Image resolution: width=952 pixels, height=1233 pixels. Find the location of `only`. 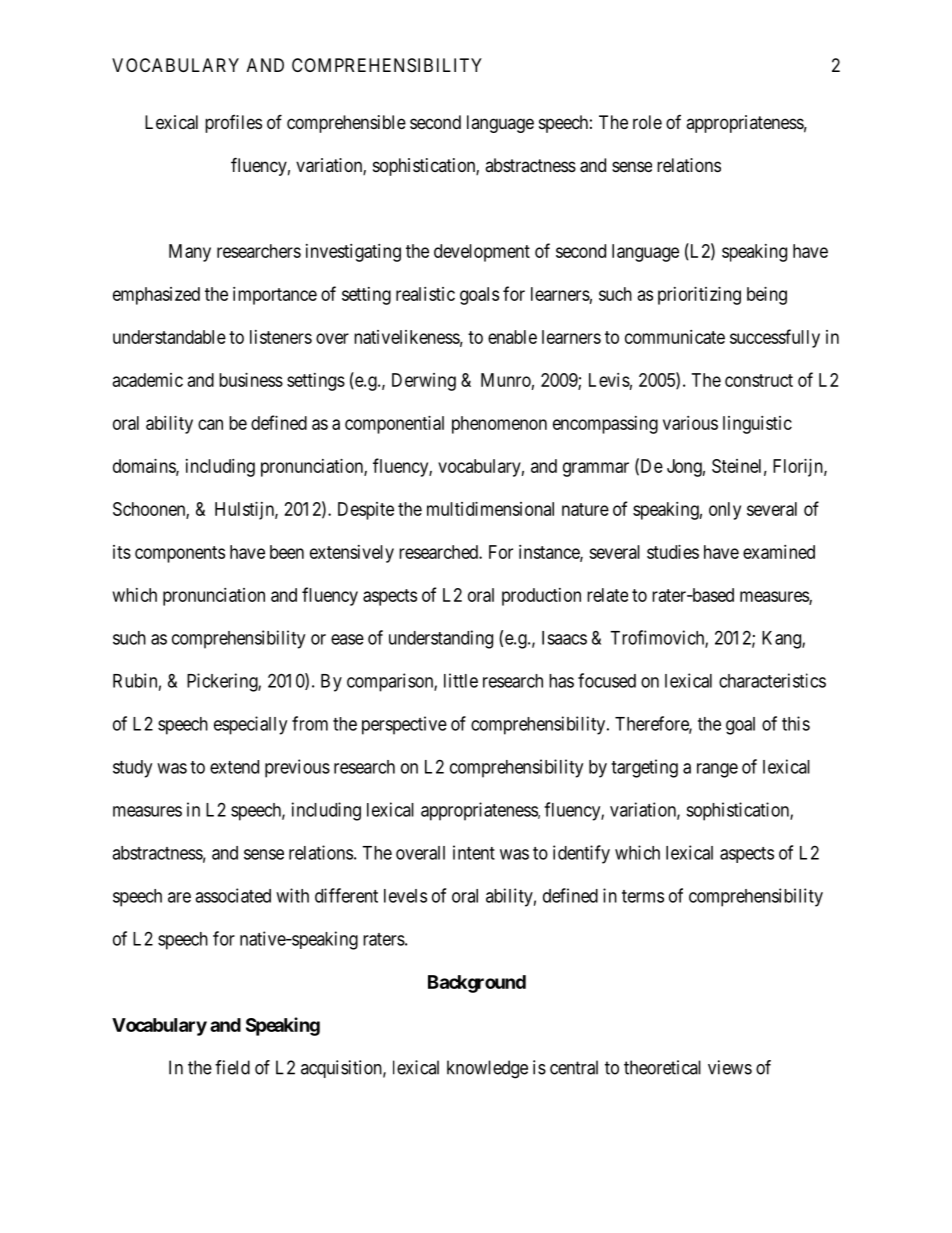

only is located at coordinates (725, 511).
